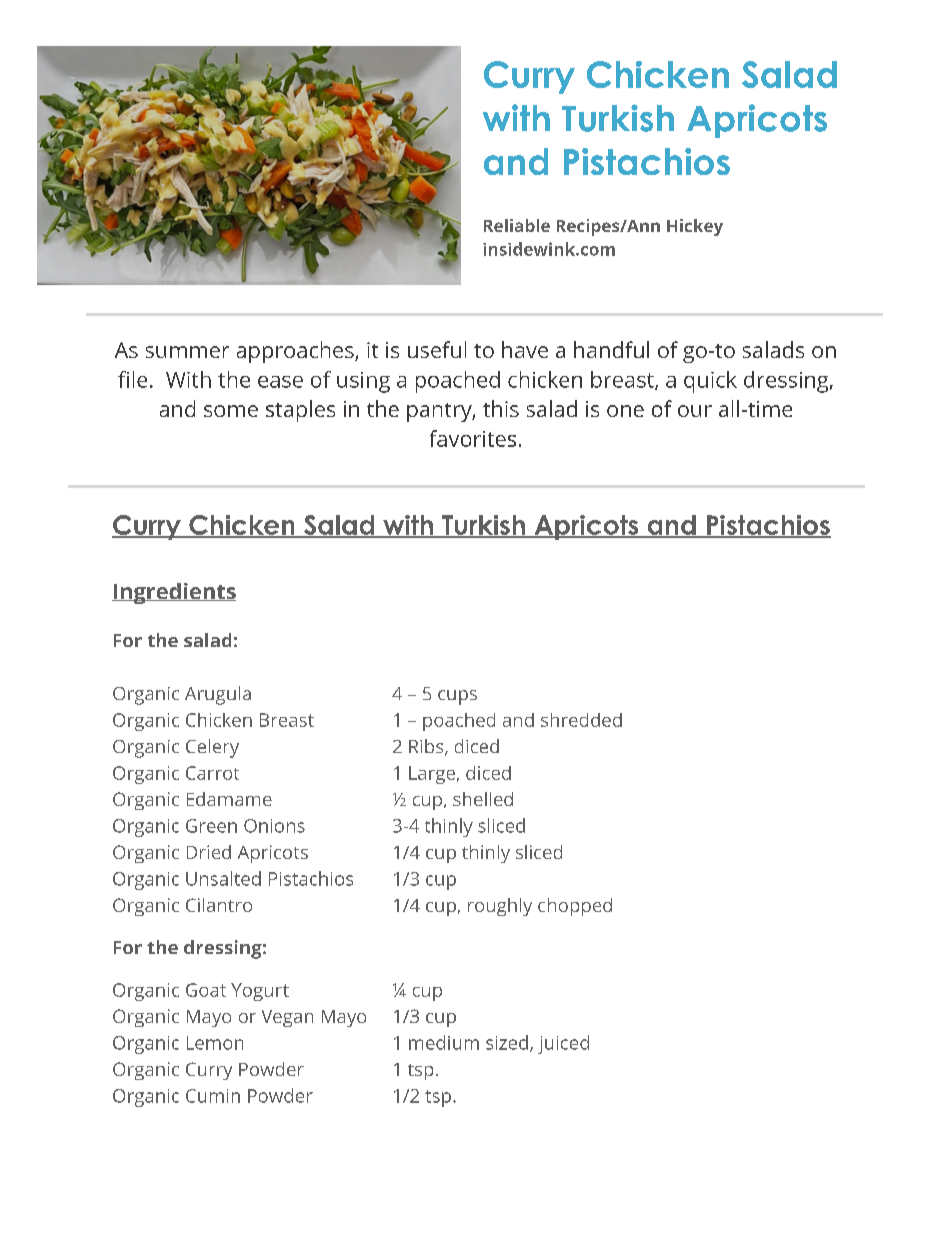 This image has height=1233, width=952. What do you see at coordinates (457, 697) in the image?
I see `cups` at bounding box center [457, 697].
